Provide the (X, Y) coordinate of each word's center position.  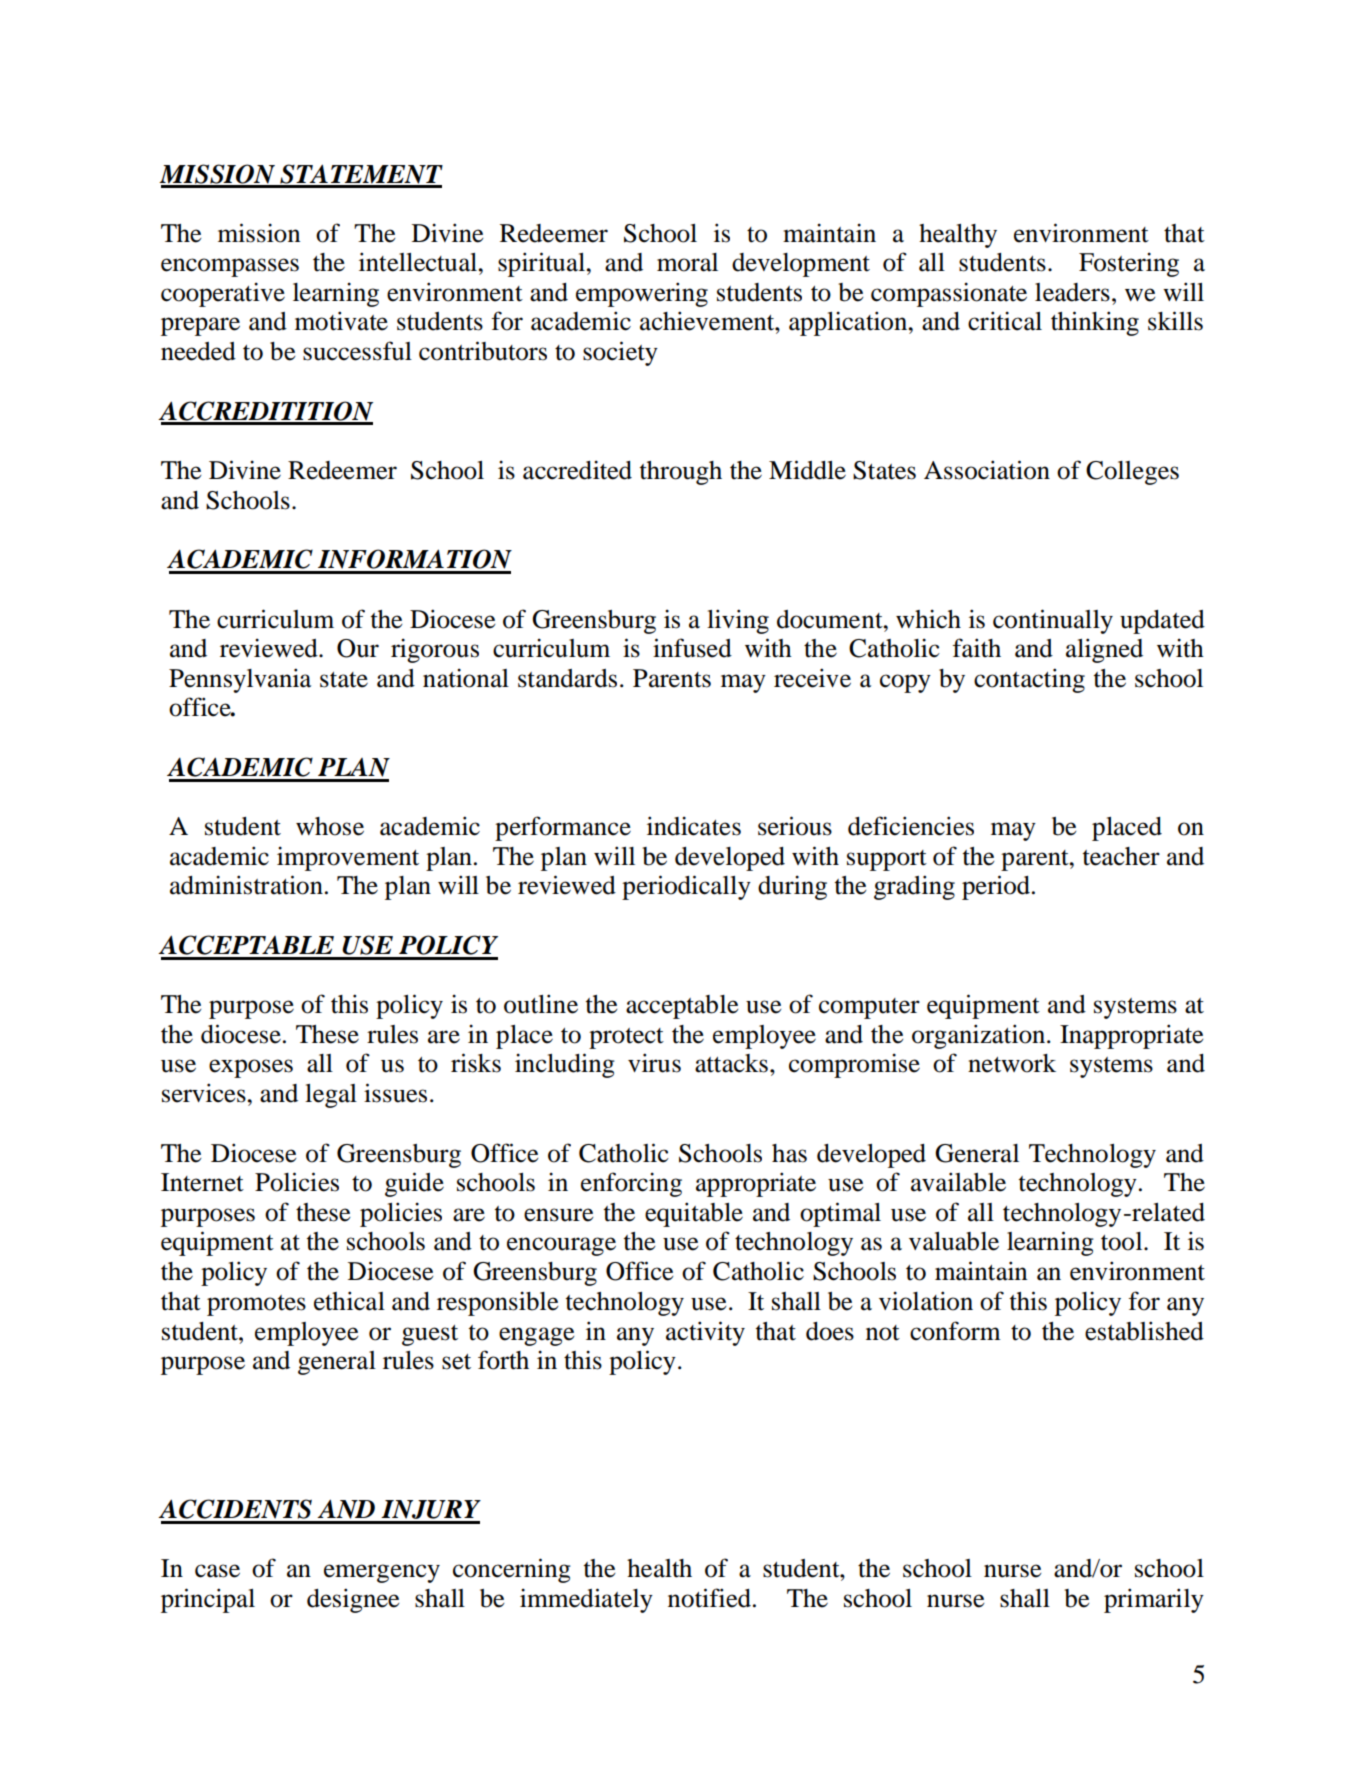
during (792, 887)
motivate (341, 321)
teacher (1121, 856)
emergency (382, 1573)
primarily (1154, 1600)
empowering (642, 294)
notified (711, 1598)
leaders (1072, 292)
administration (246, 885)
